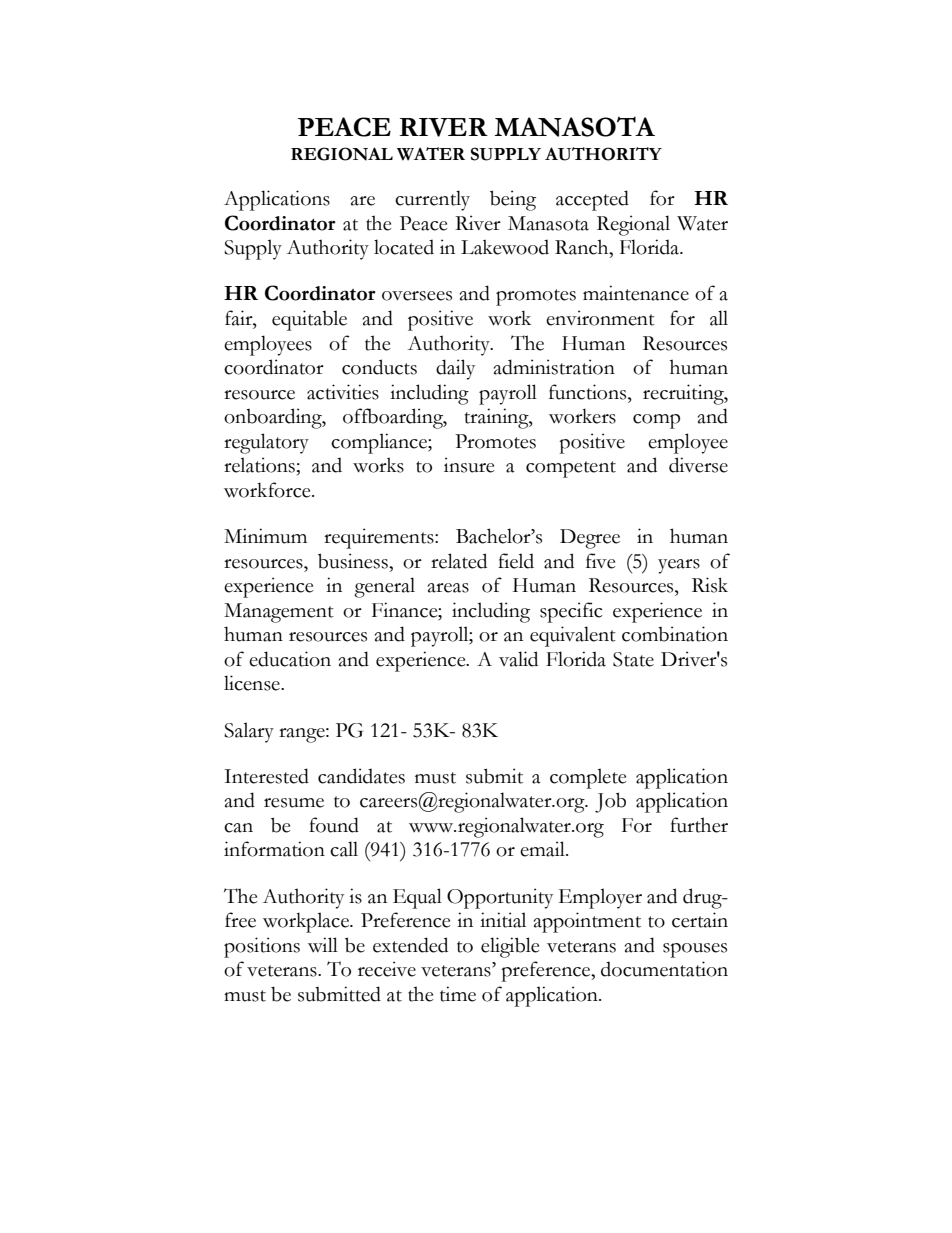 The width and height of the screenshot is (952, 1233). What do you see at coordinates (505, 247) in the screenshot?
I see `Lakewood` at bounding box center [505, 247].
